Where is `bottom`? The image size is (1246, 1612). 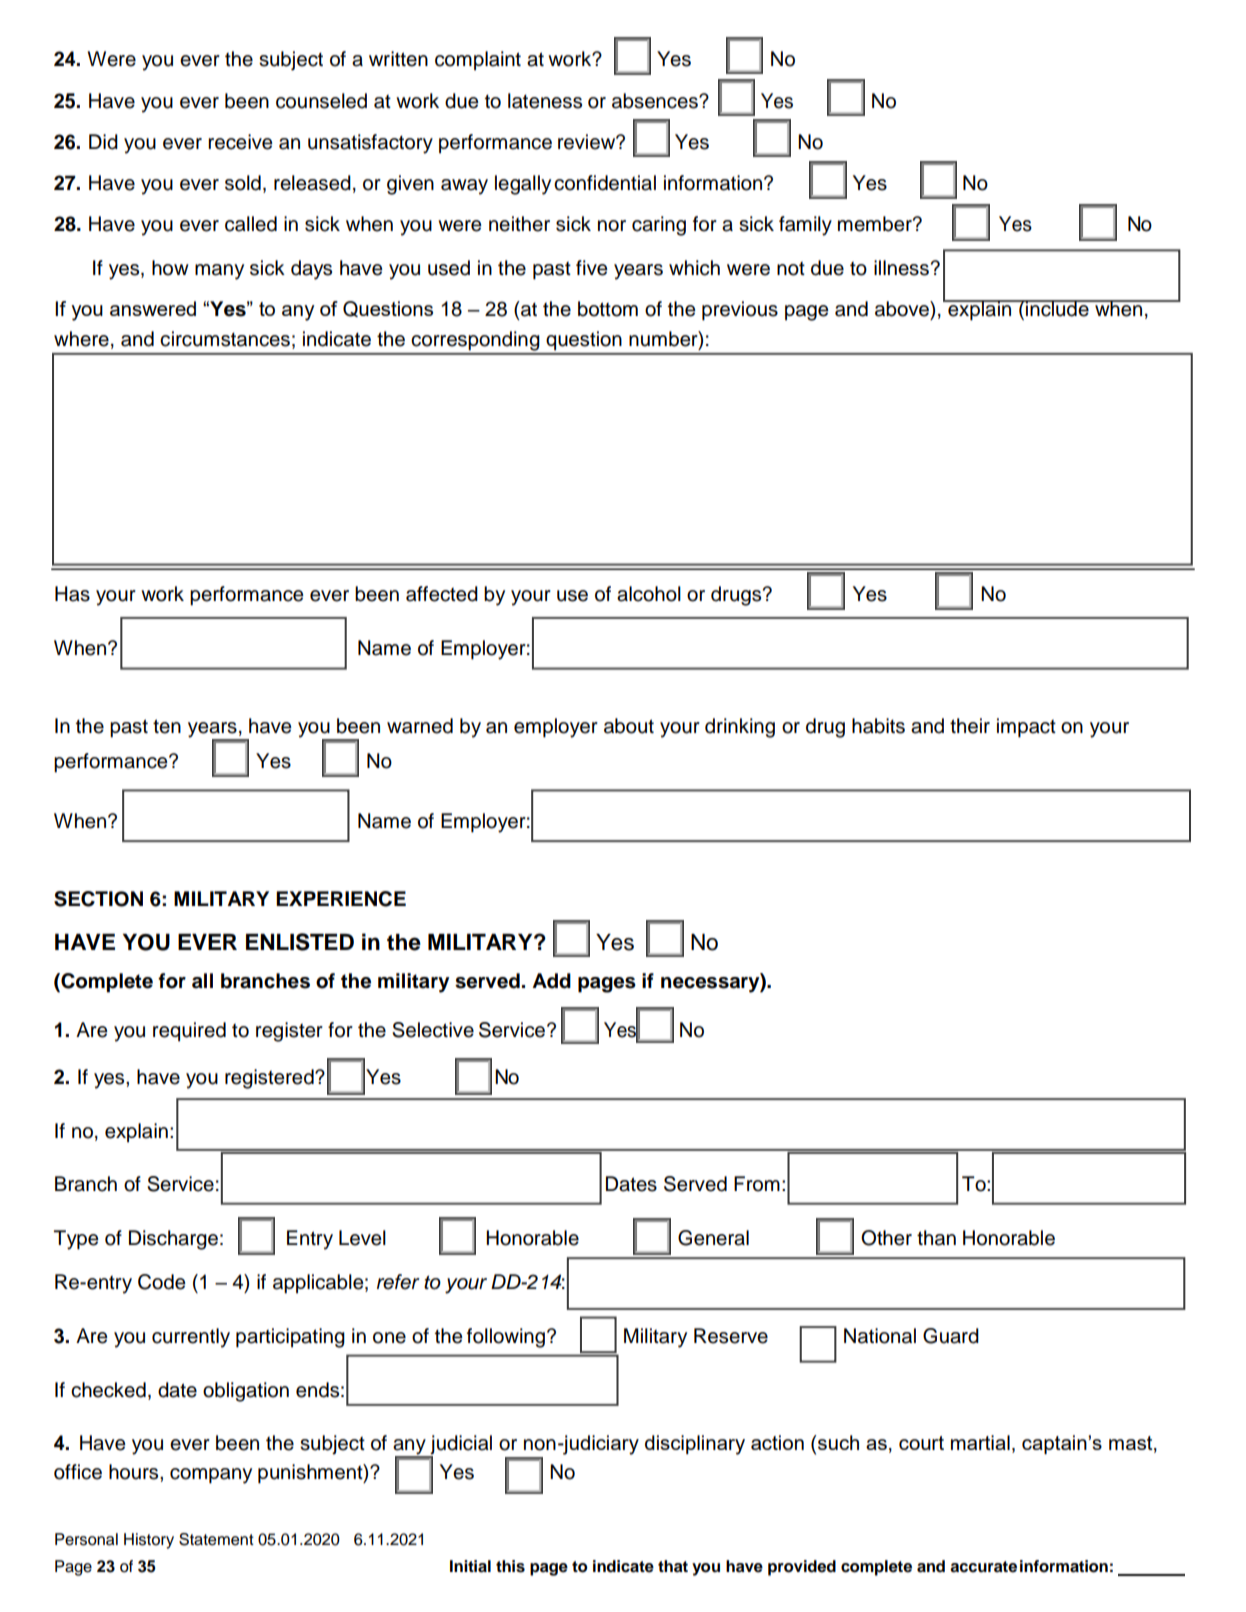
bottom is located at coordinates (608, 309).
